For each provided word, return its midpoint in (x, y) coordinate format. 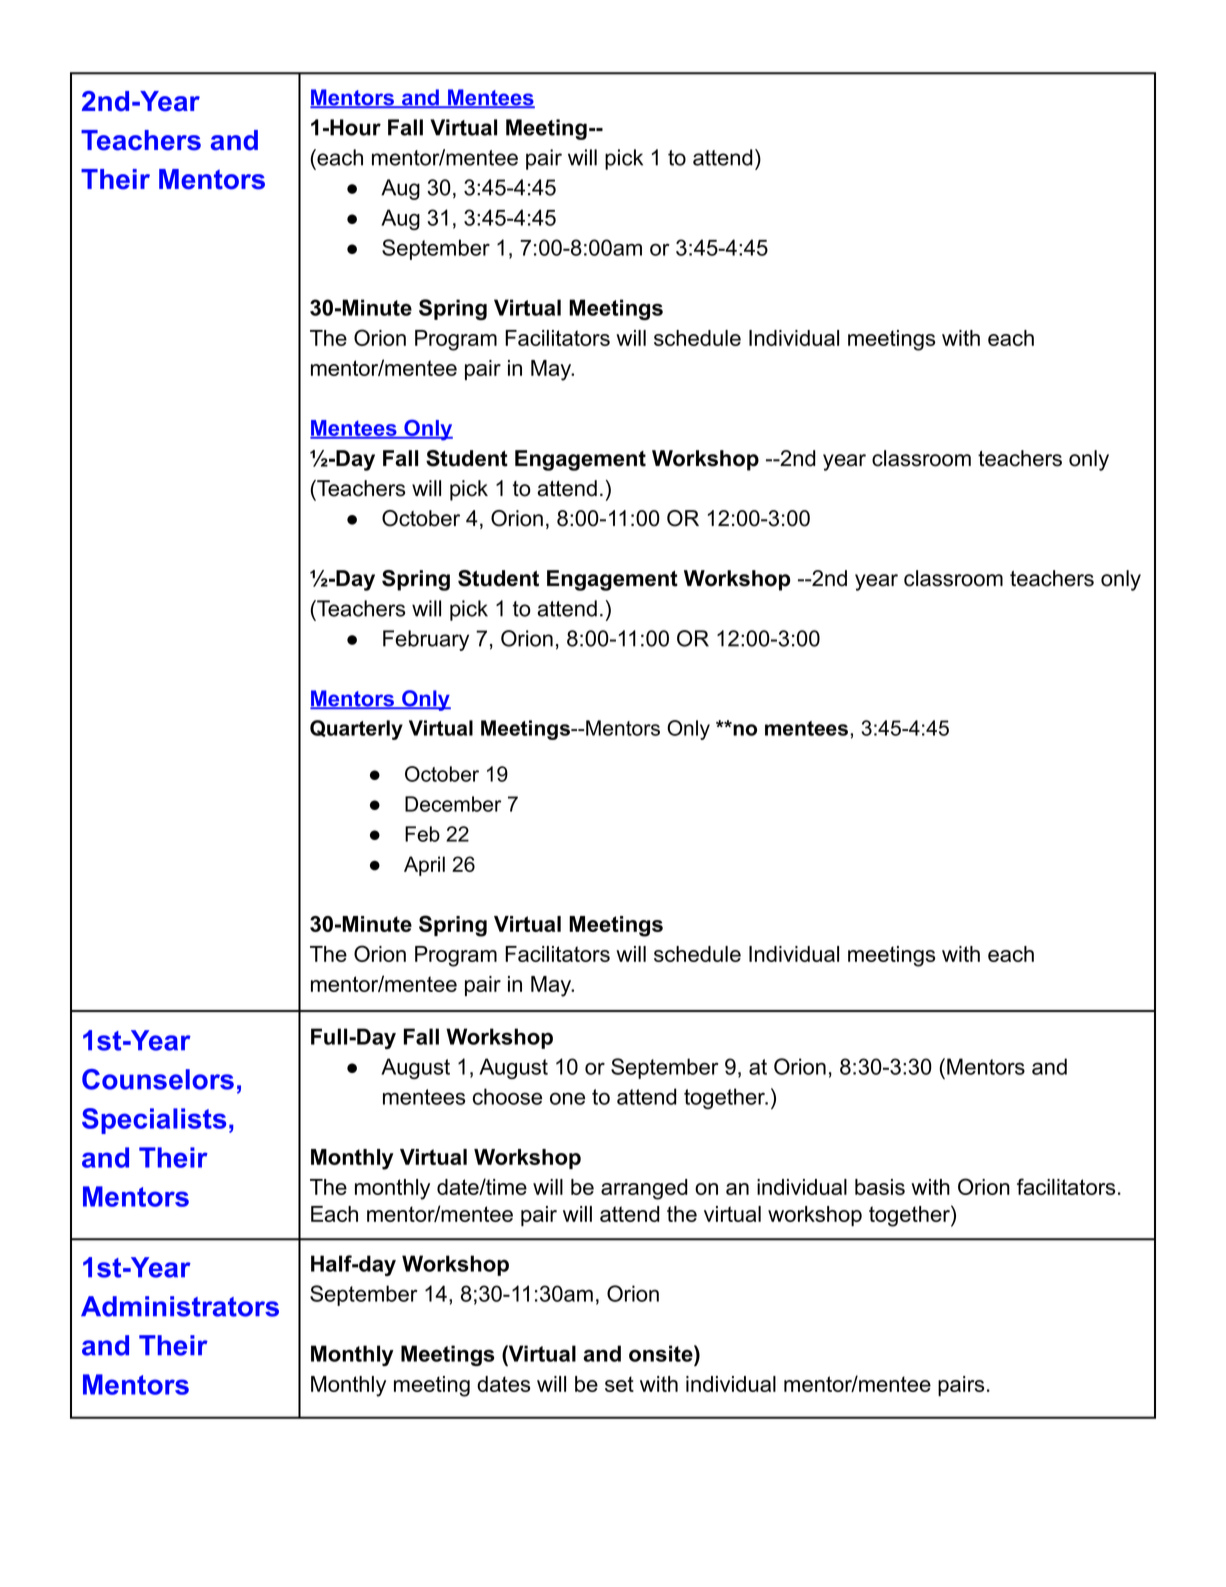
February (426, 640)
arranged (644, 1189)
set (619, 1384)
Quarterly (356, 730)
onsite (662, 1353)
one (567, 1098)
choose (507, 1096)
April (424, 866)
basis (880, 1187)
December (453, 804)
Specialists (154, 1121)
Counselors (158, 1079)
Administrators (180, 1306)
